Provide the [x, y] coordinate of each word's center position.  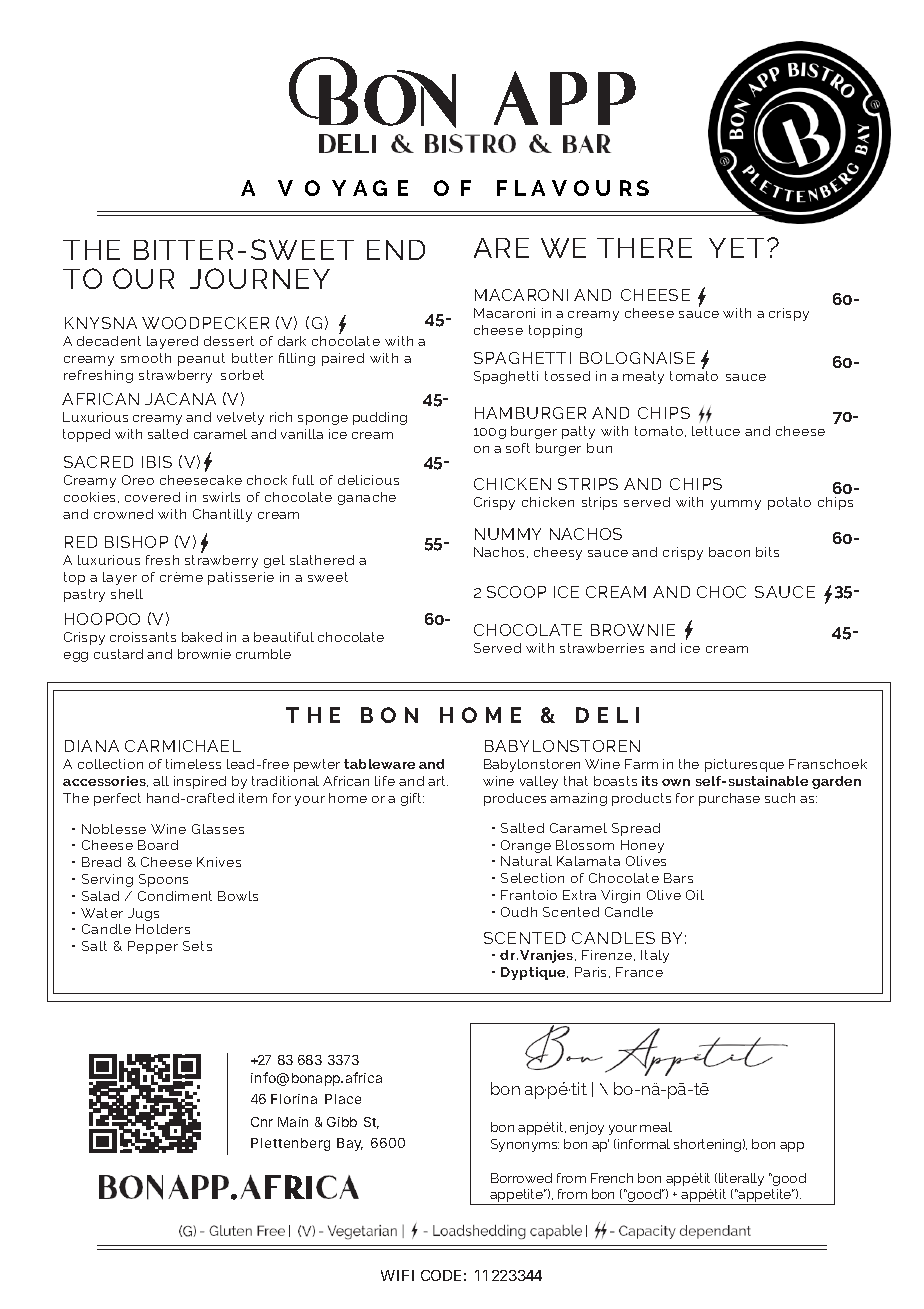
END [396, 250]
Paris [592, 972]
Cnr [262, 1122]
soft [518, 448]
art [438, 781]
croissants [143, 637]
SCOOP [516, 592]
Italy [655, 956]
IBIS [157, 462]
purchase [729, 799]
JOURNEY [260, 278]
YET [736, 248]
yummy [736, 505]
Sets [197, 946]
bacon [729, 552]
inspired [200, 782]
